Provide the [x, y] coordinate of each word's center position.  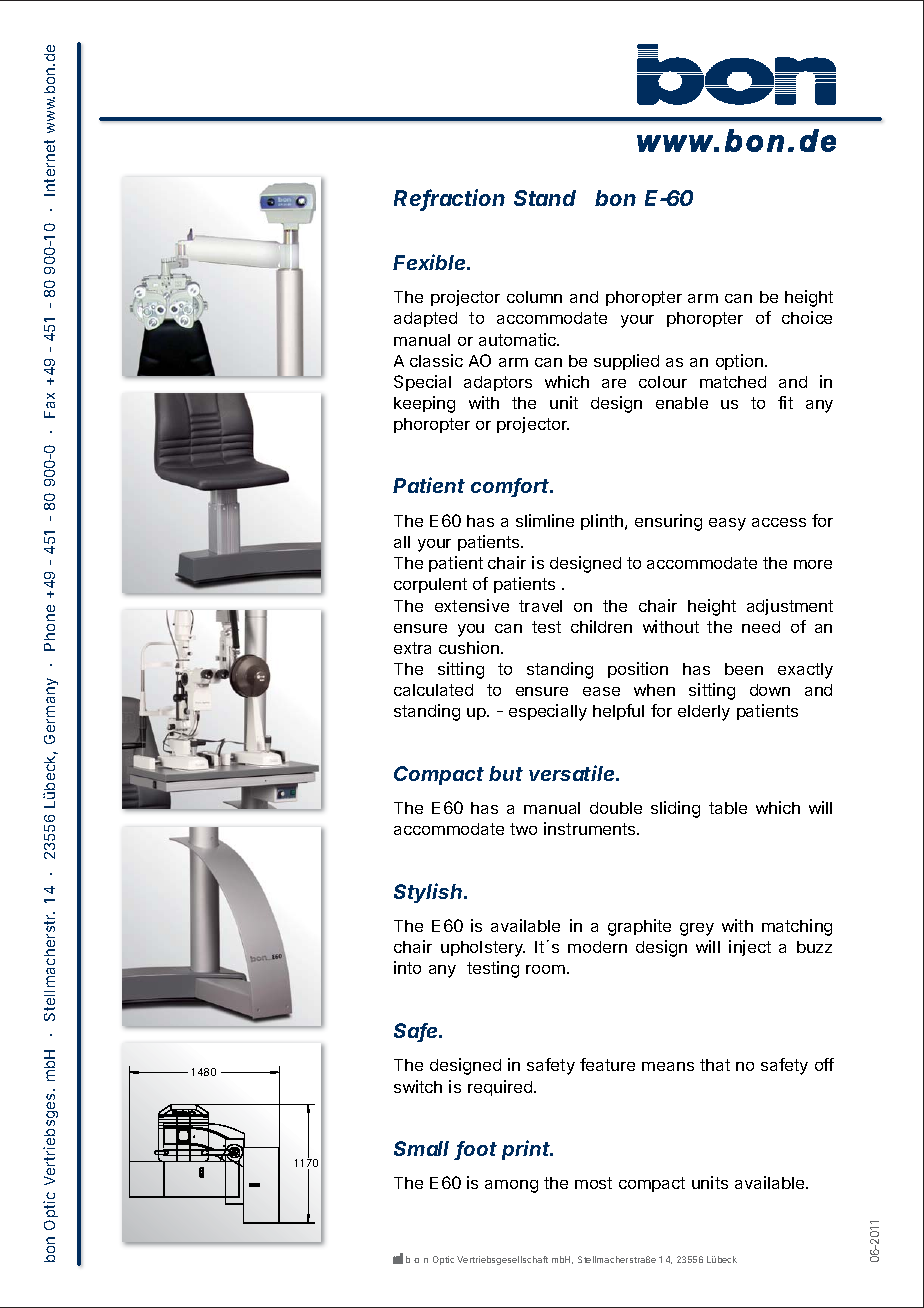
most [593, 1183]
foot [476, 1150]
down [770, 690]
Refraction [449, 199]
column [534, 297]
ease [601, 691]
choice [807, 317]
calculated [433, 690]
